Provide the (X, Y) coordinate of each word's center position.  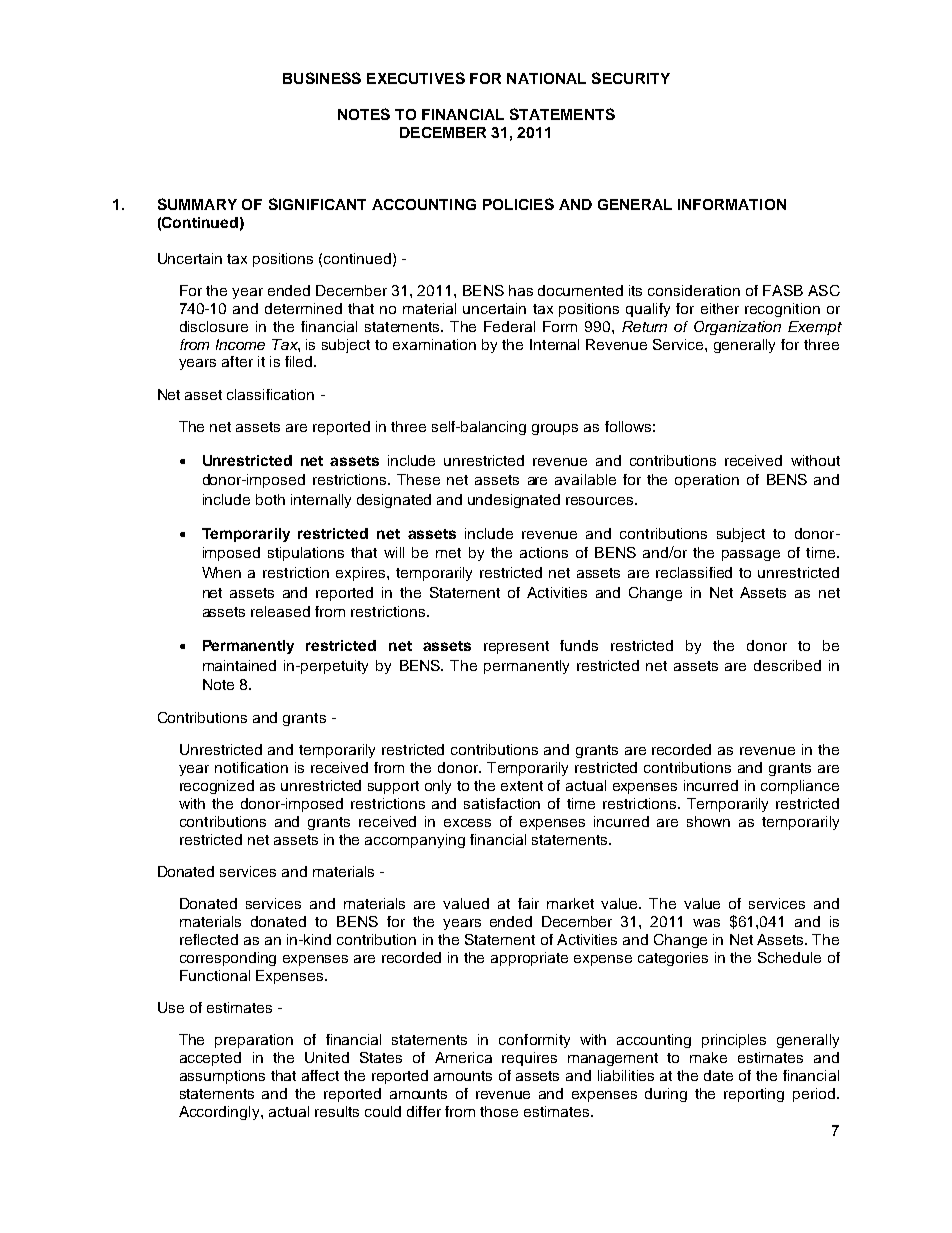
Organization (737, 328)
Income (240, 344)
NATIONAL (546, 78)
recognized (217, 787)
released (280, 611)
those (499, 1111)
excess (467, 823)
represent (516, 647)
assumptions (222, 1077)
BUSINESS (322, 78)
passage (751, 555)
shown (708, 821)
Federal (509, 326)
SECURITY (631, 78)
